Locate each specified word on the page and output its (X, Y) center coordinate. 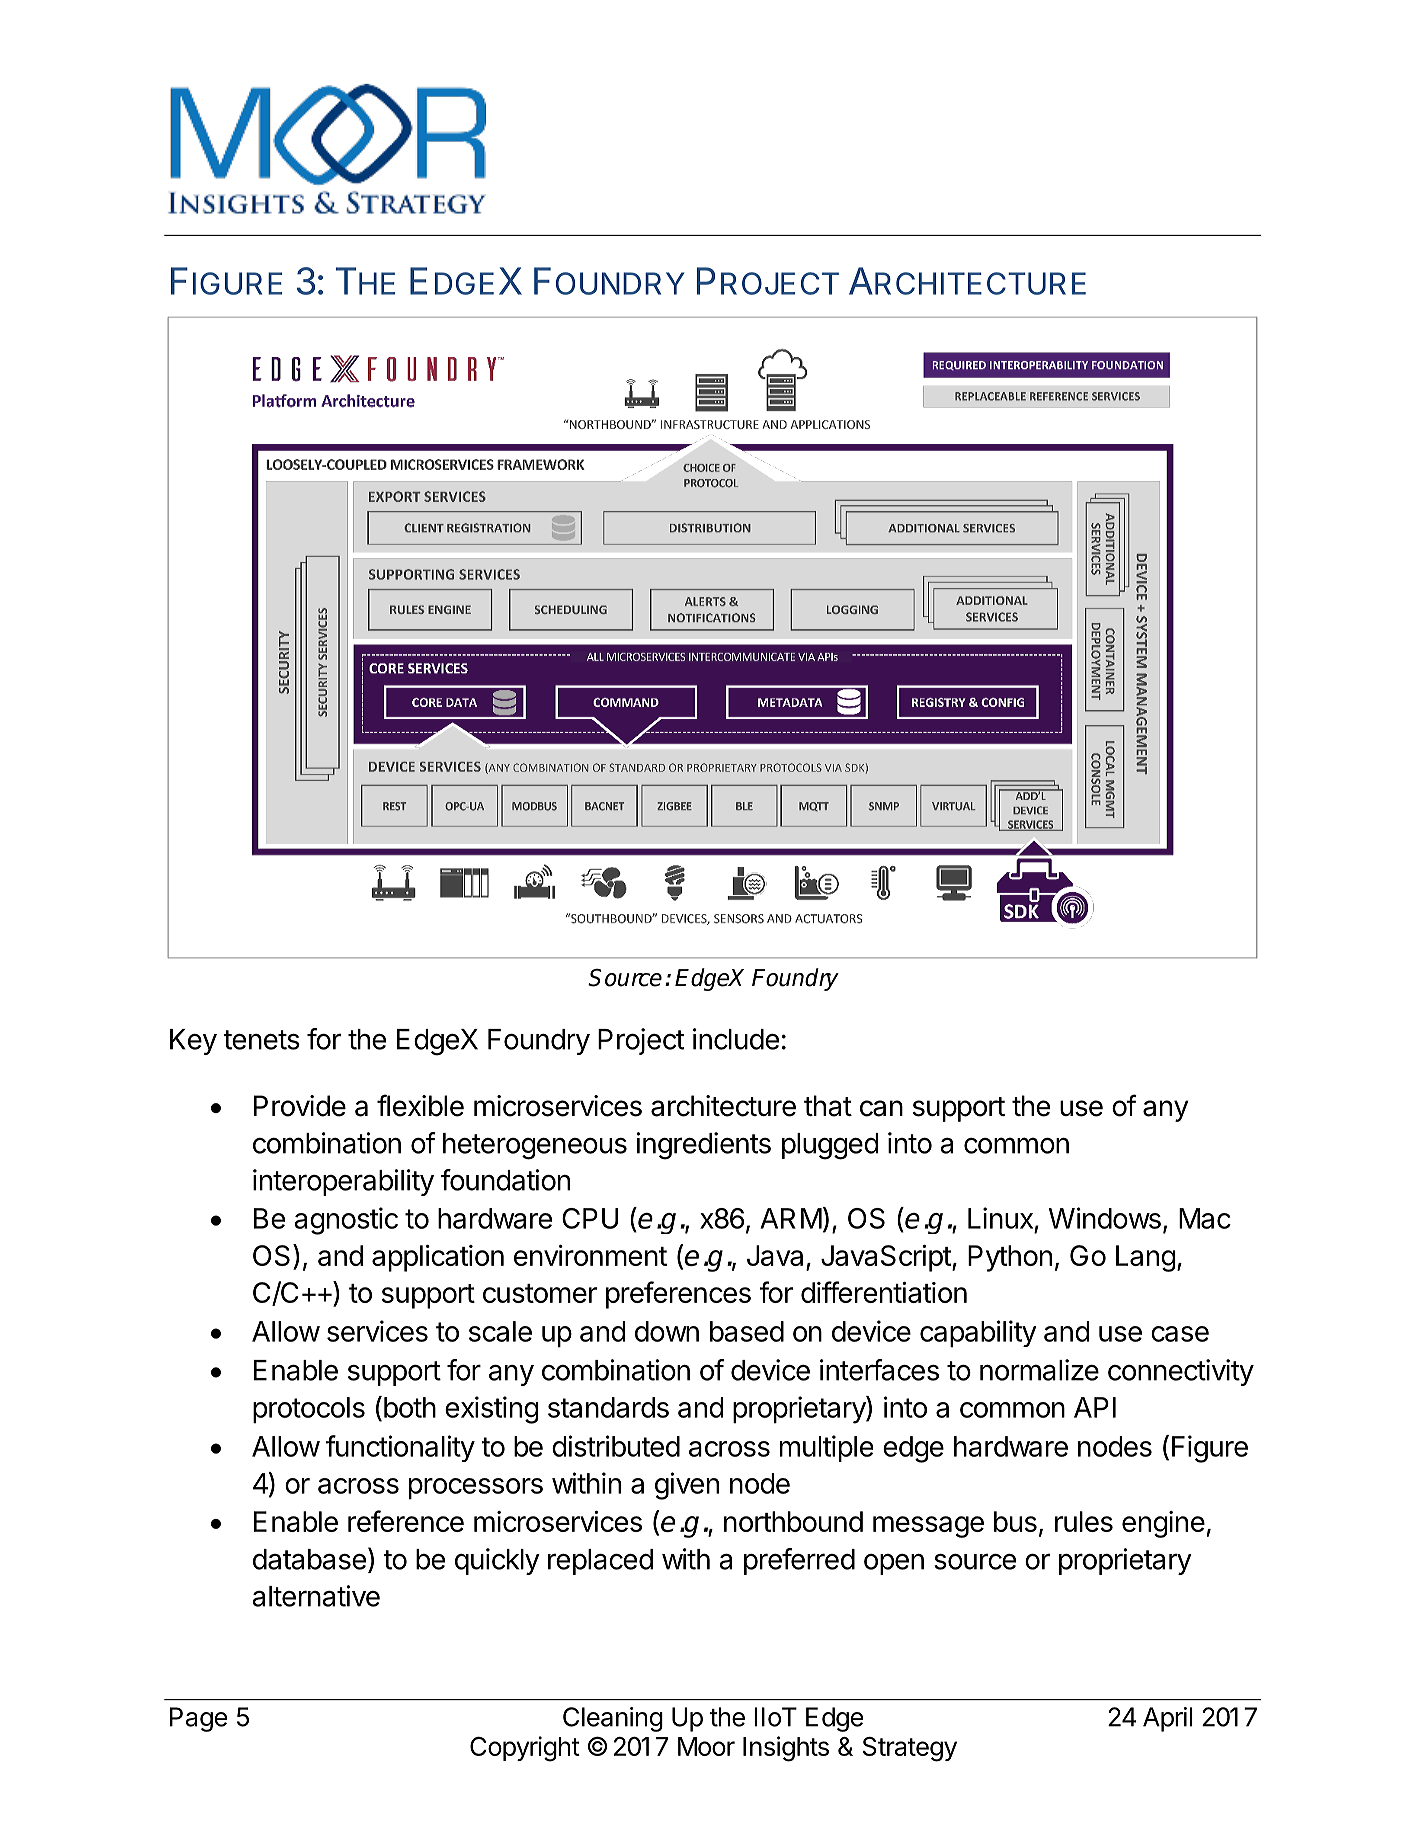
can (881, 1108)
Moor (706, 1746)
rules (1084, 1521)
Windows (1105, 1218)
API (1095, 1407)
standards (608, 1407)
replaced (600, 1562)
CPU (590, 1218)
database (309, 1559)
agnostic (346, 1221)
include (736, 1039)
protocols (309, 1410)
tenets (261, 1040)
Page (199, 1719)
